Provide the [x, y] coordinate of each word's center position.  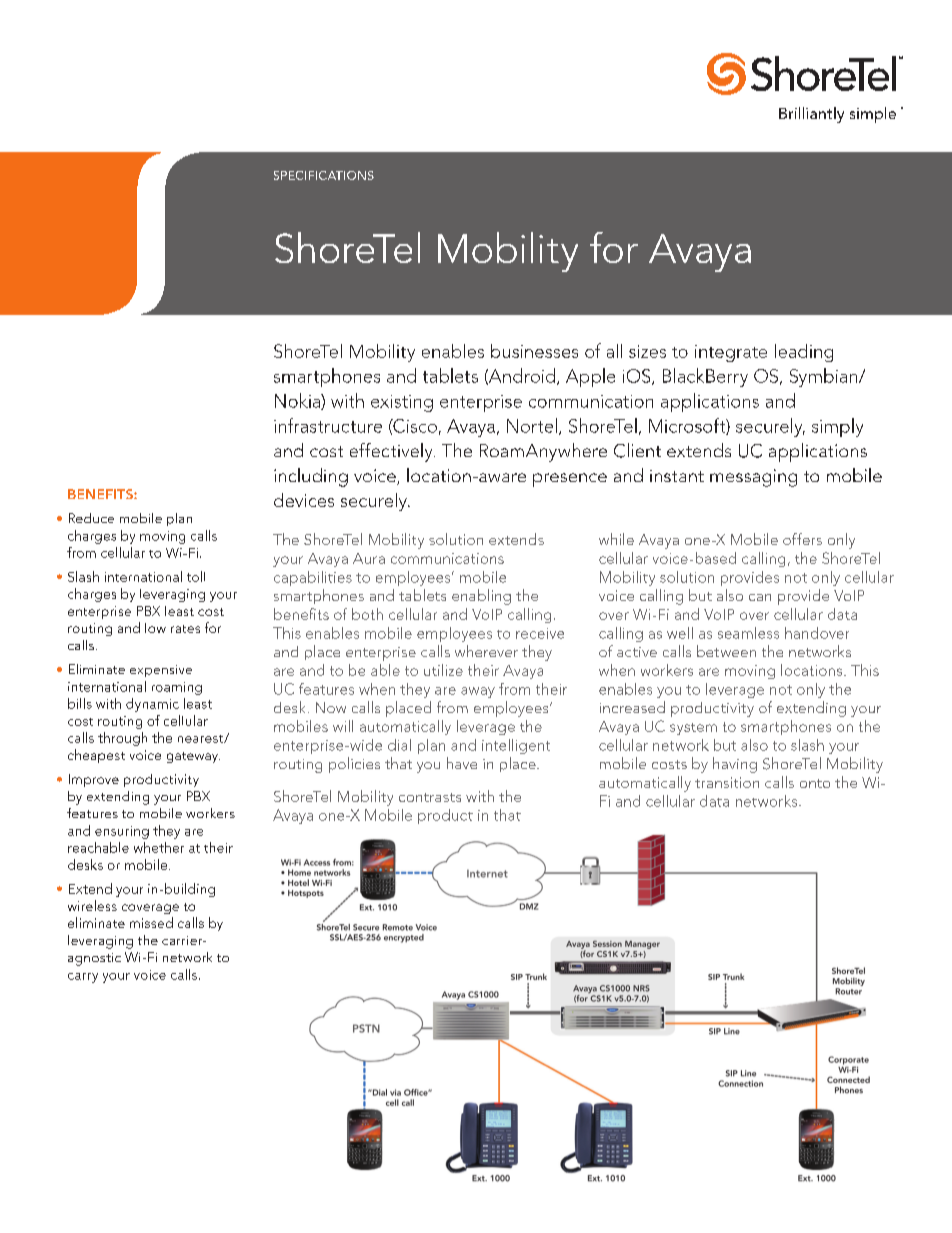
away [478, 692]
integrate [731, 353]
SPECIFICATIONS [324, 175]
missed [151, 922]
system [693, 729]
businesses [534, 351]
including [311, 477]
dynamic [152, 705]
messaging [753, 478]
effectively [392, 452]
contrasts [430, 797]
